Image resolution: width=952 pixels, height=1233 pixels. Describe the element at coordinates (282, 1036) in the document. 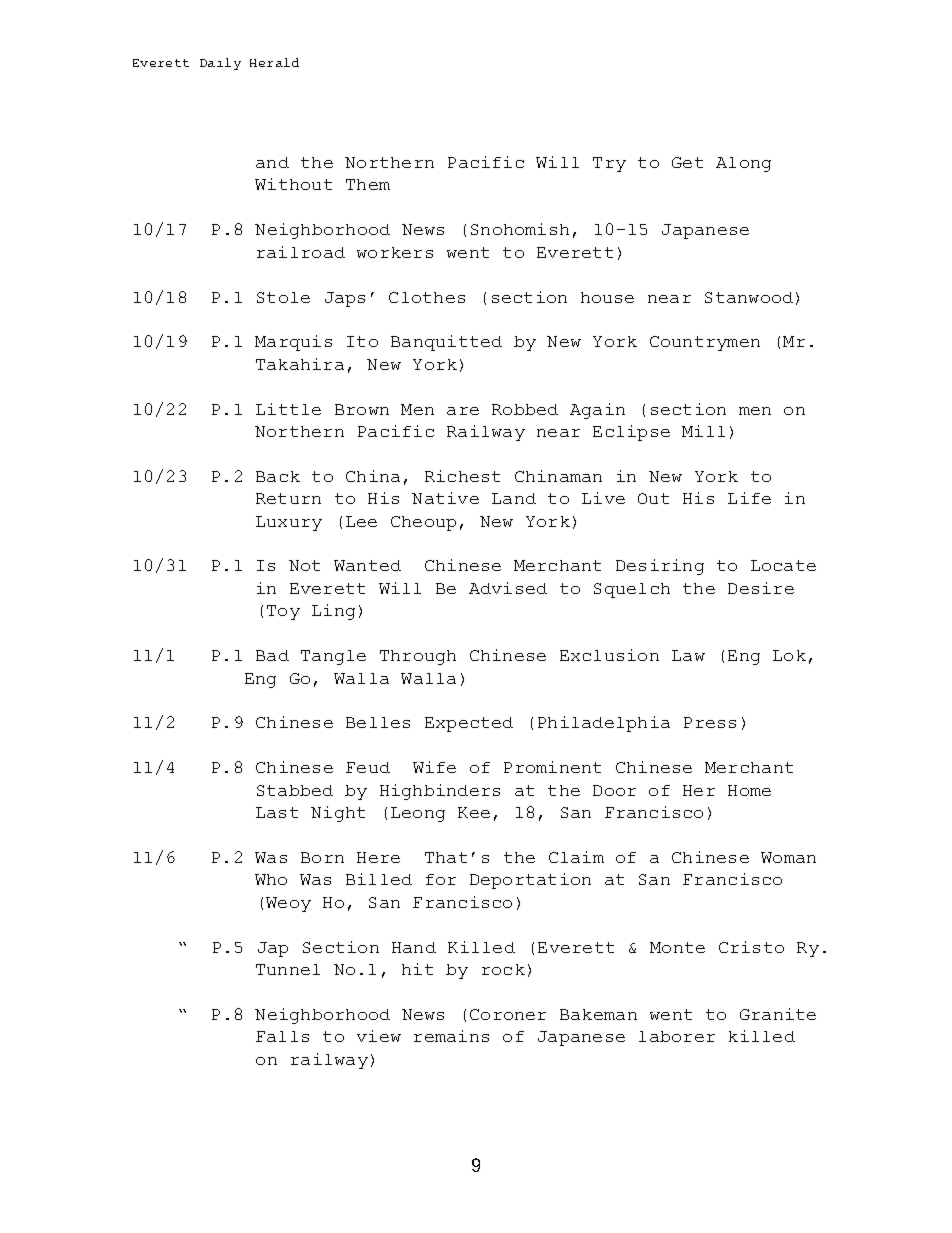

I see `Falls` at that location.
